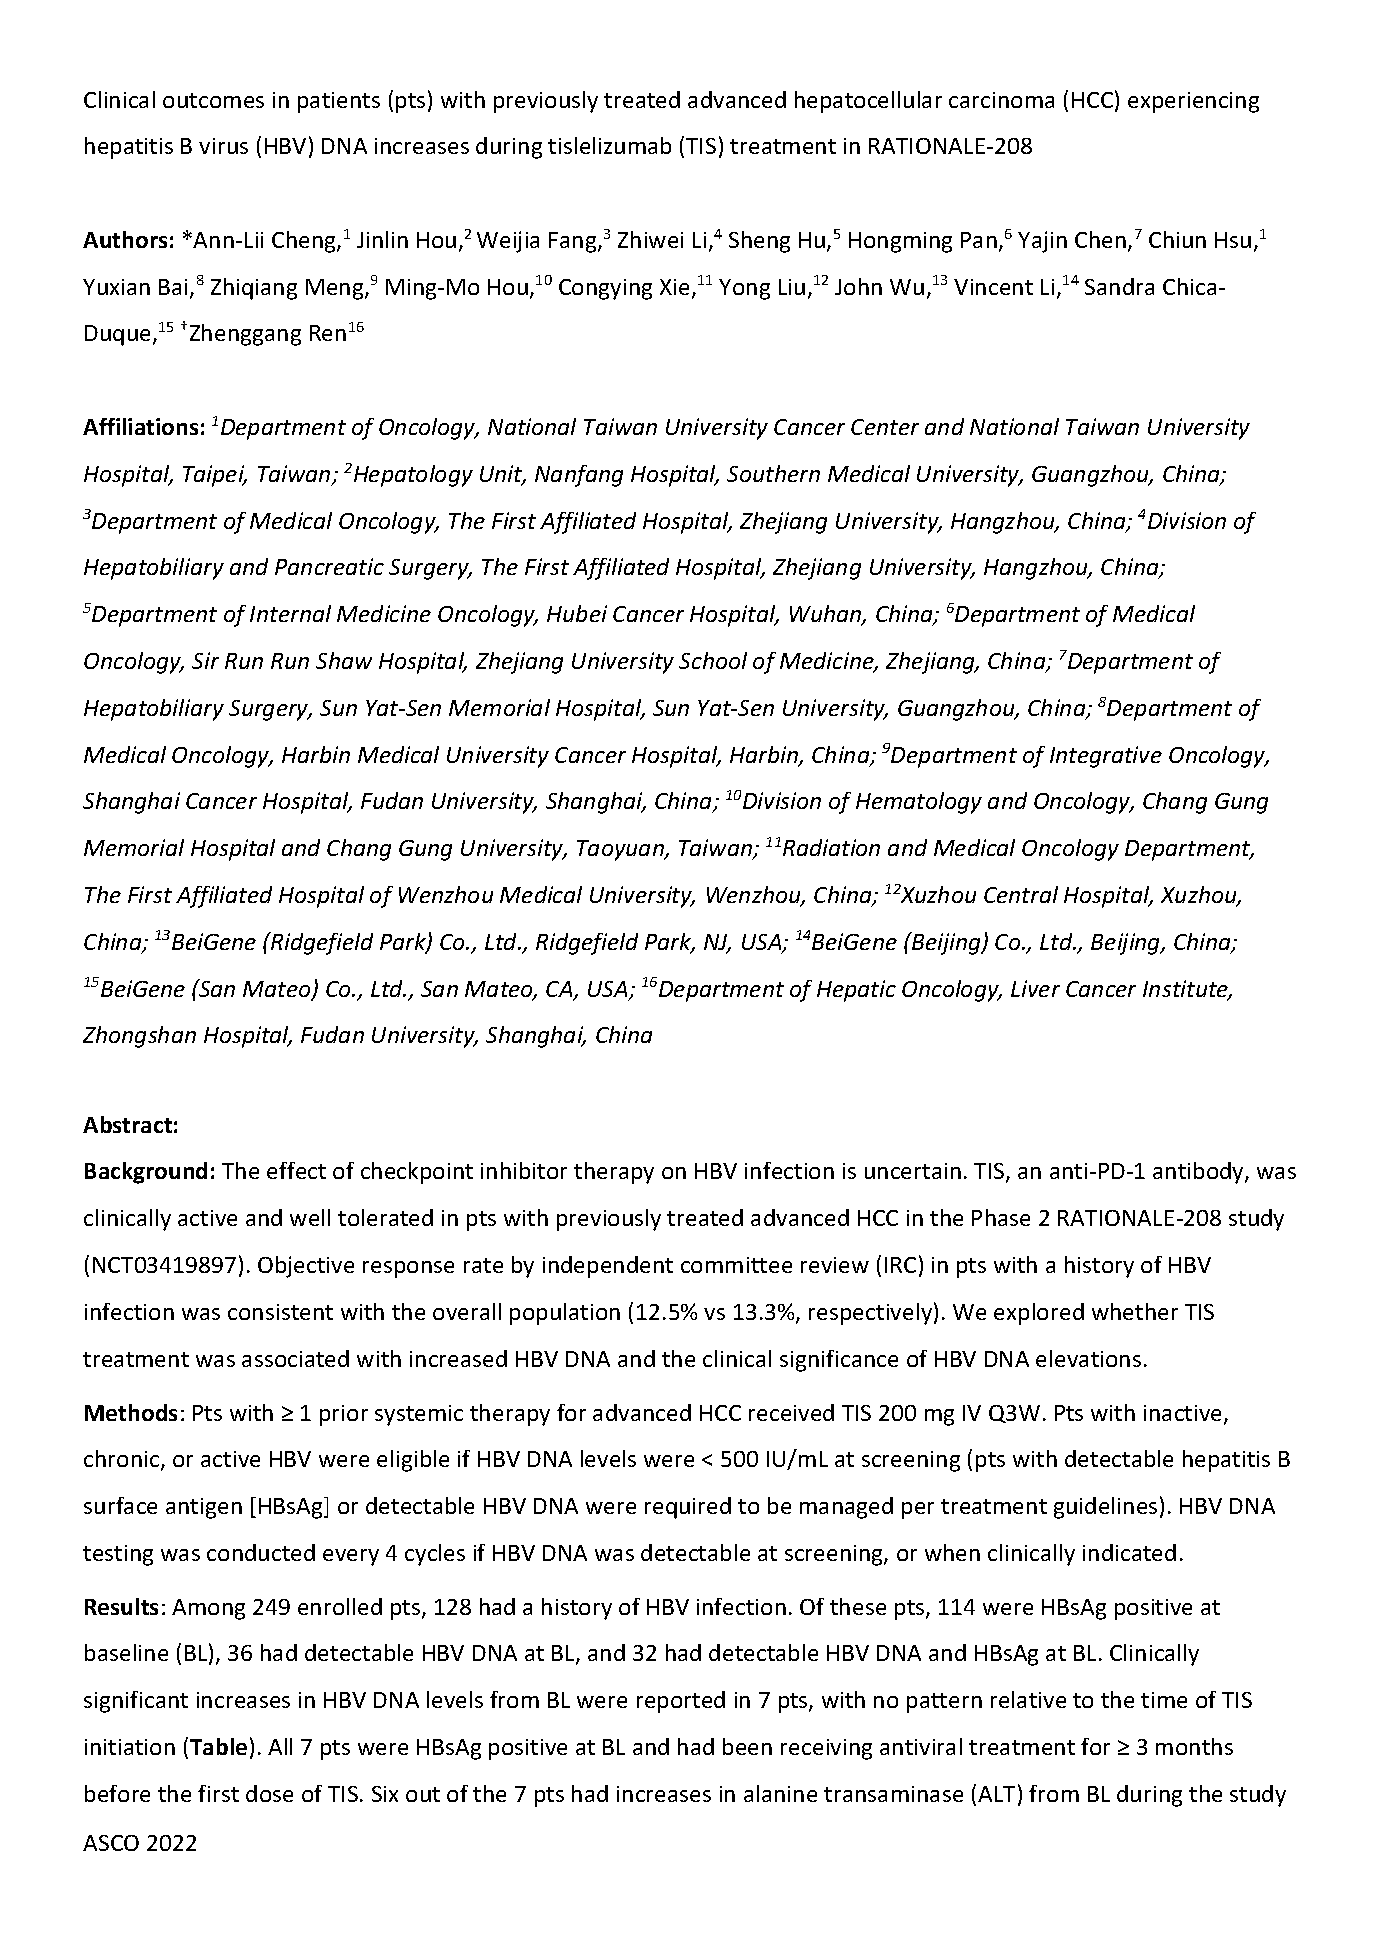  Describe the element at coordinates (650, 239) in the screenshot. I see `Zhiwei` at that location.
